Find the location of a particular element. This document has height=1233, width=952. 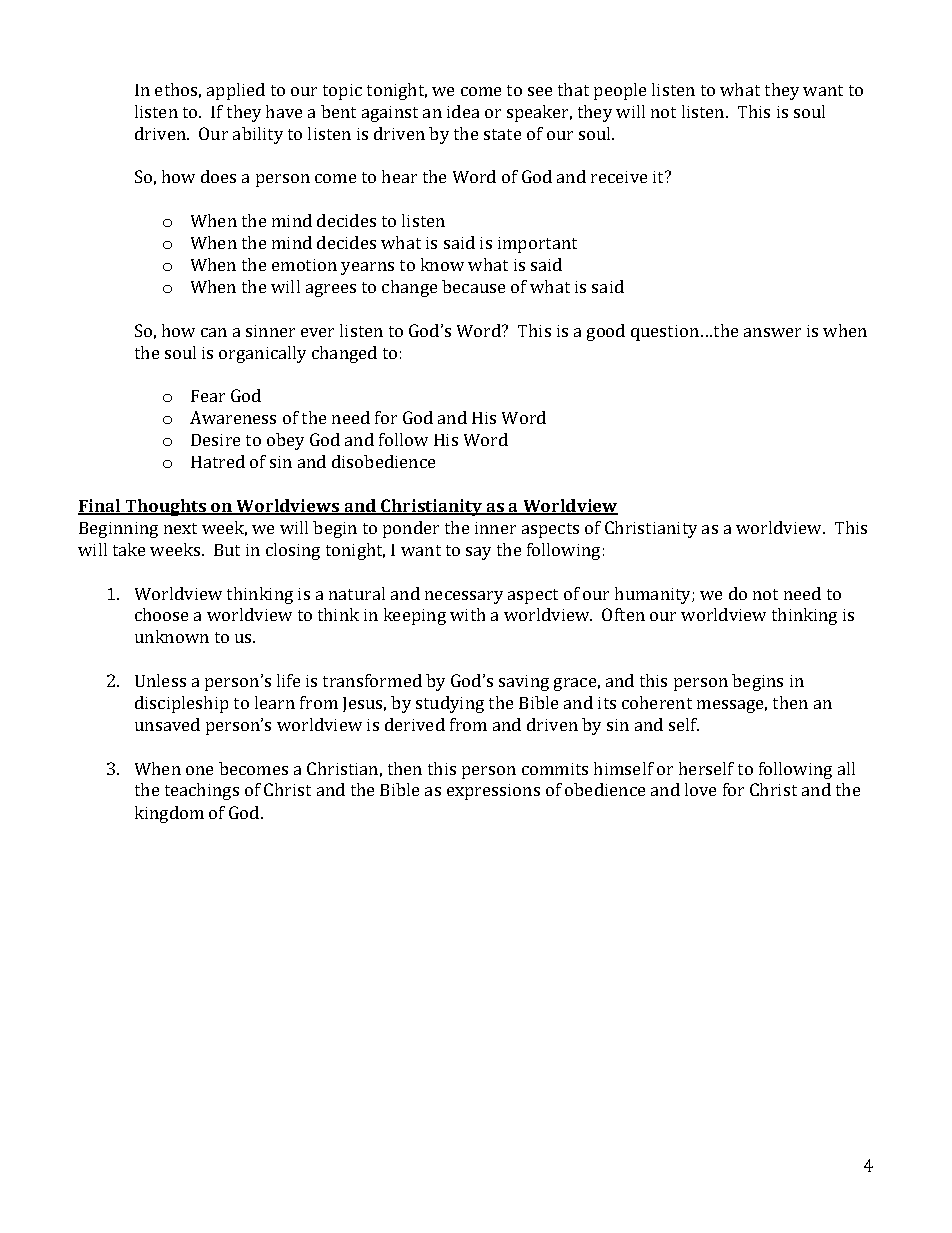

applied is located at coordinates (236, 91).
